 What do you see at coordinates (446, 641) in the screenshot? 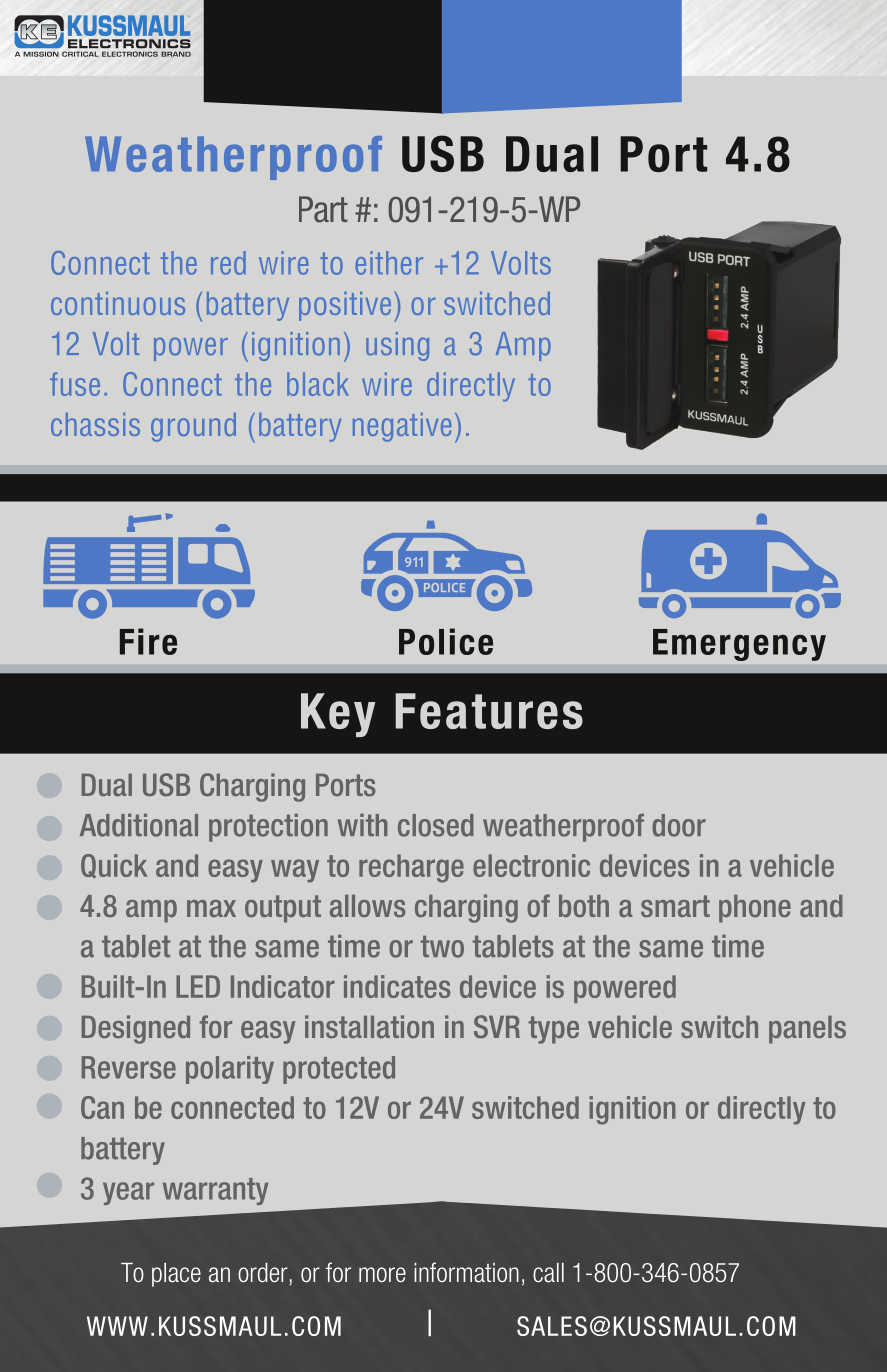
I see `Police` at bounding box center [446, 641].
